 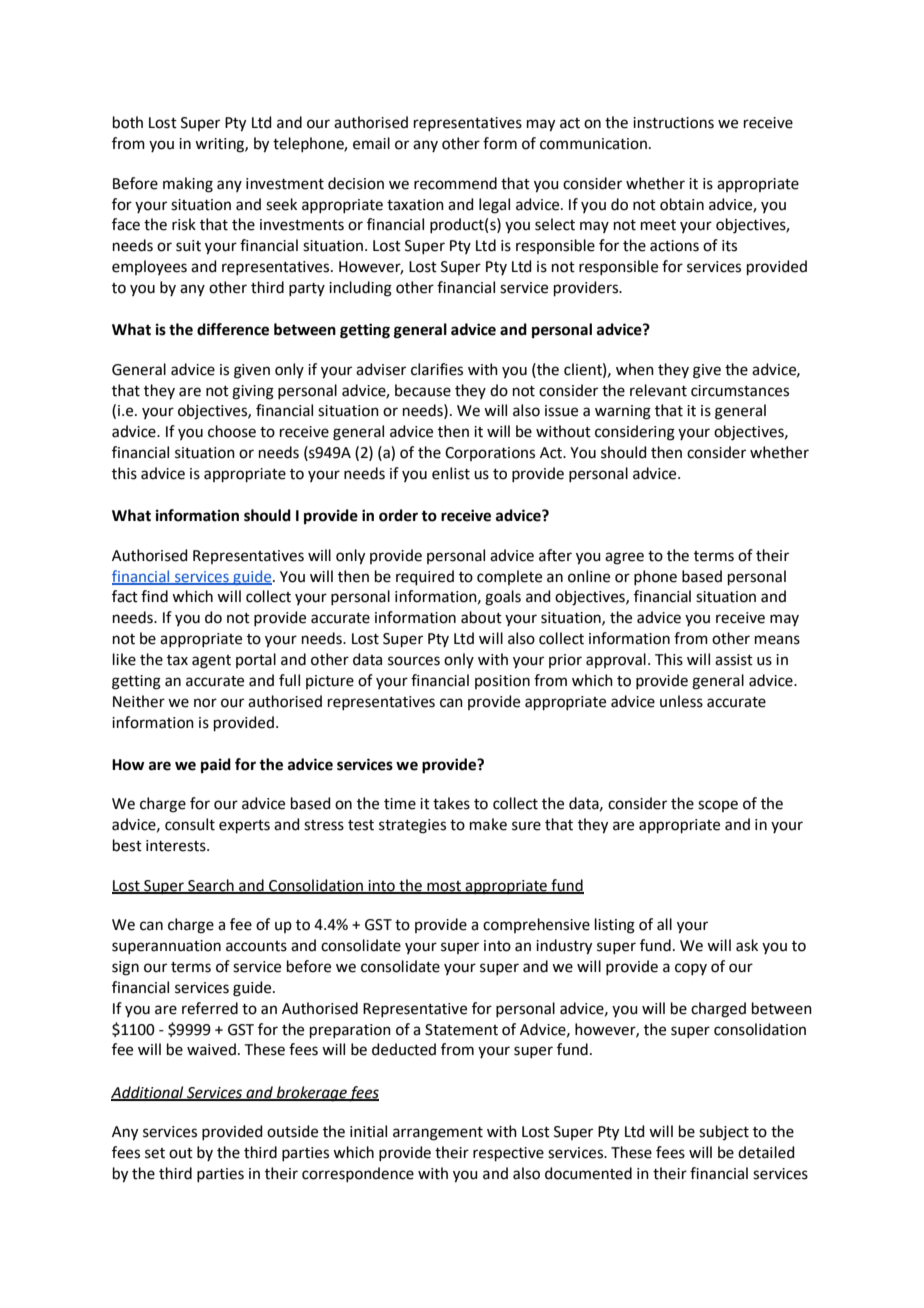 I want to click on consult, so click(x=190, y=824).
